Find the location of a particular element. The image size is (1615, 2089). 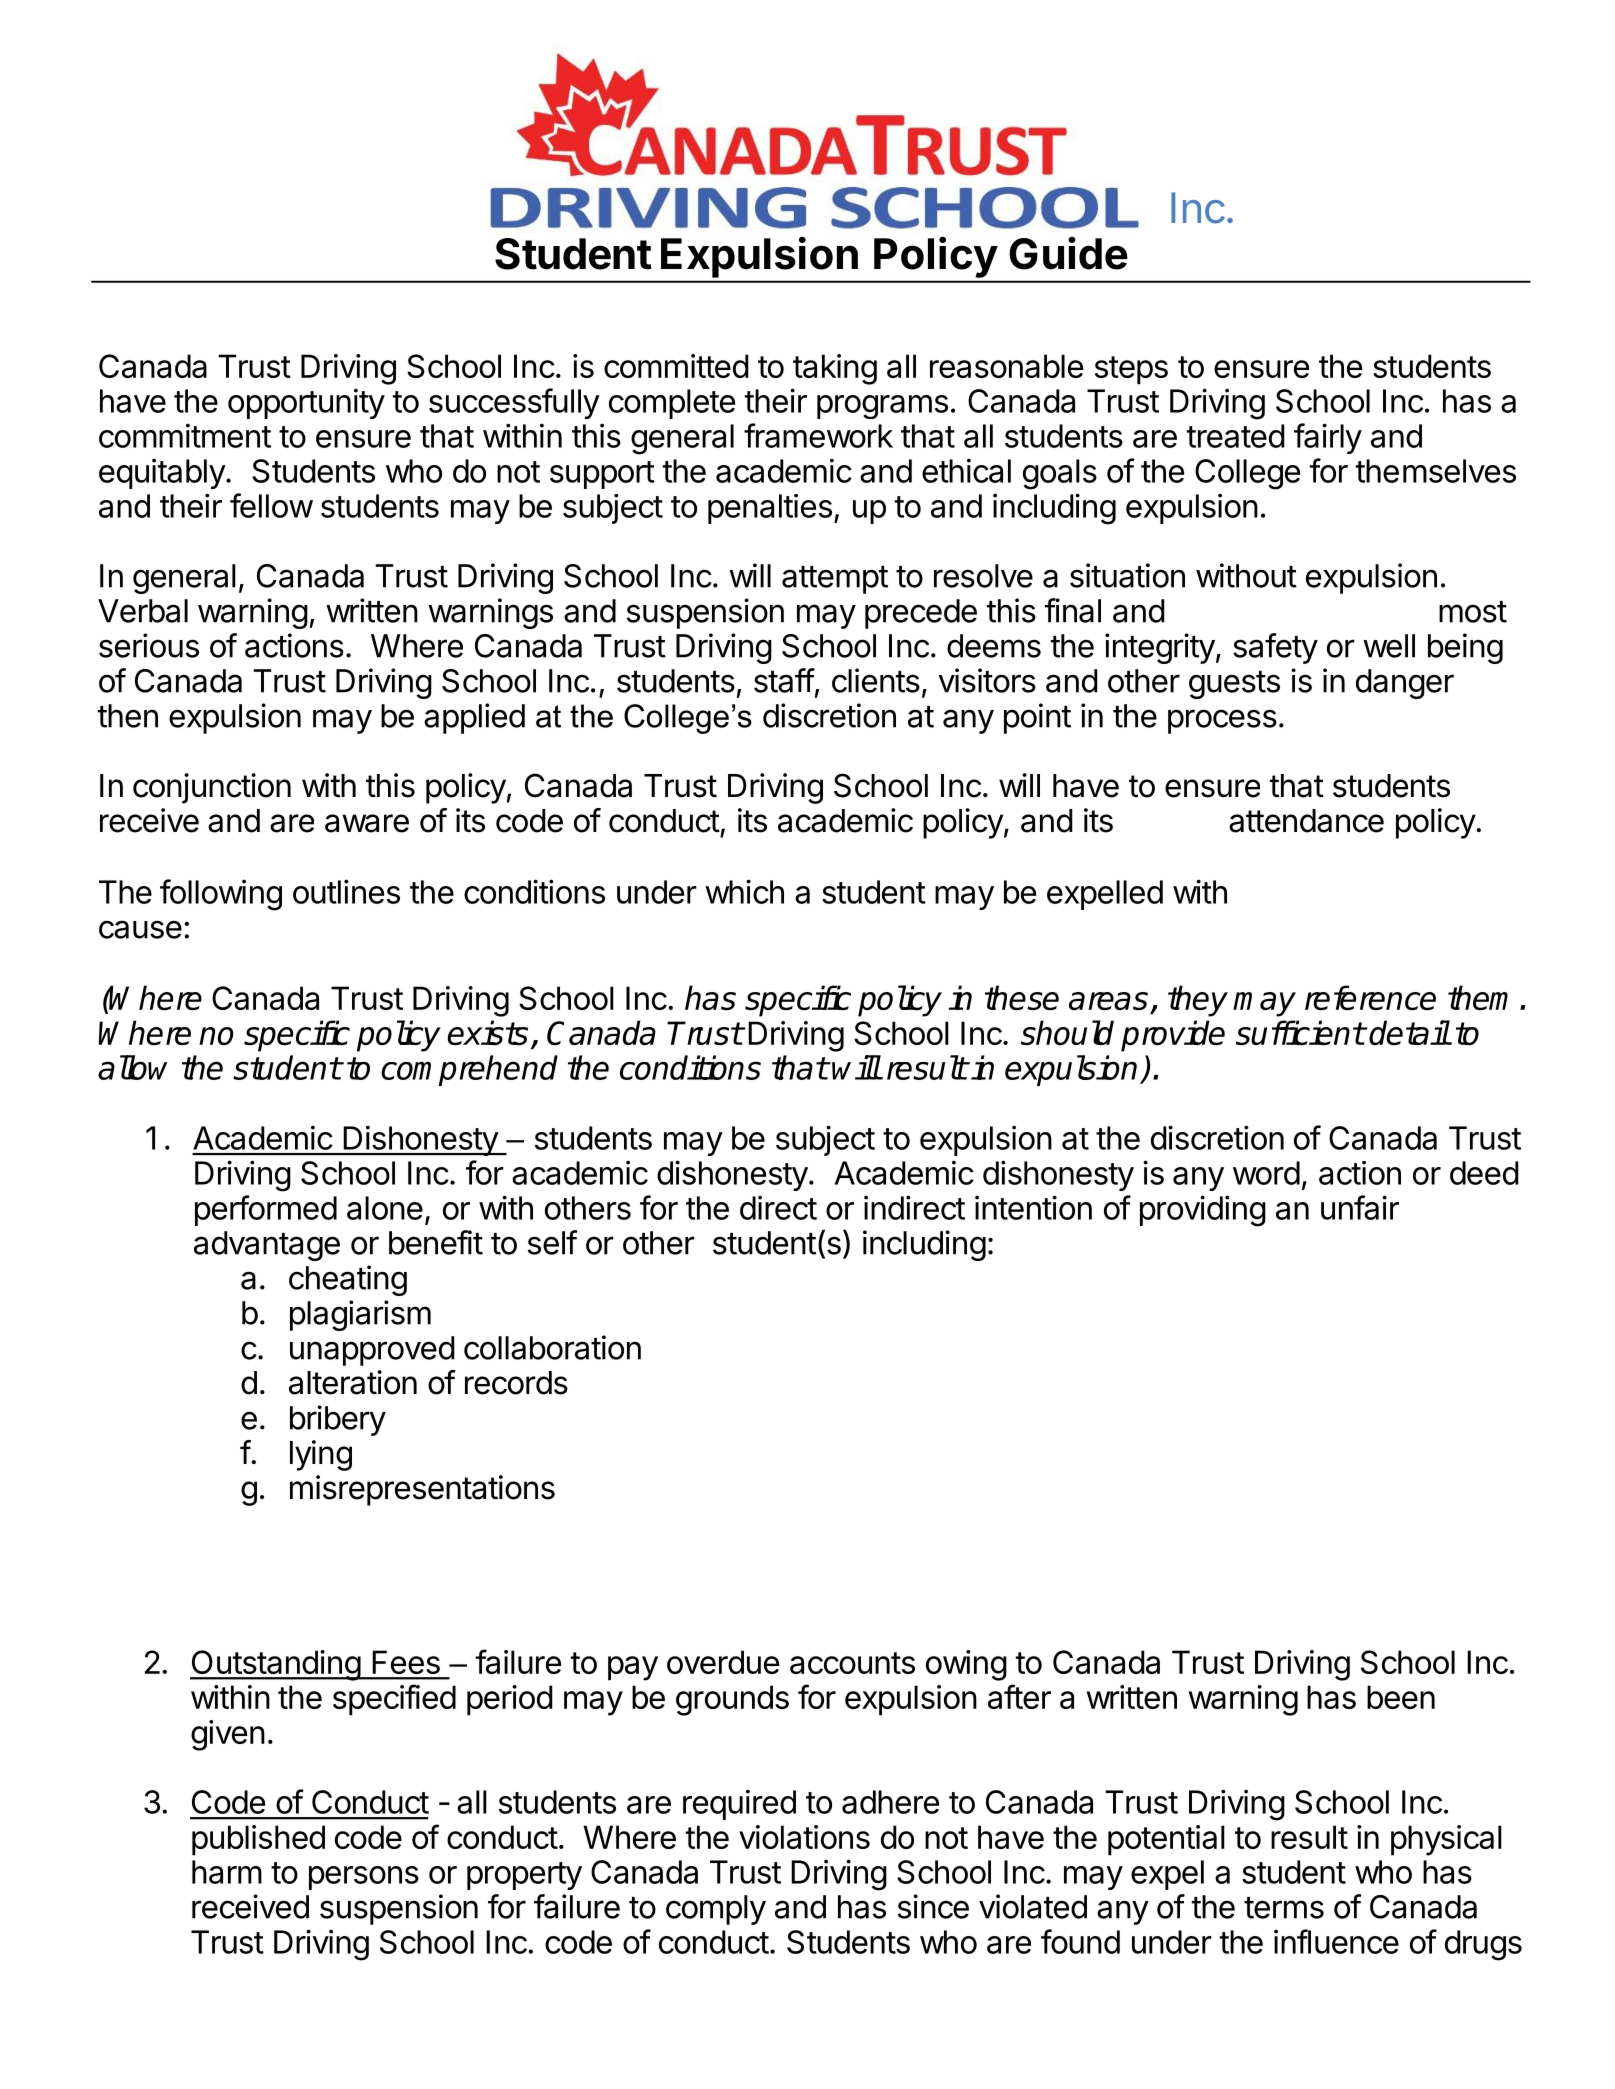

taking is located at coordinates (835, 369).
